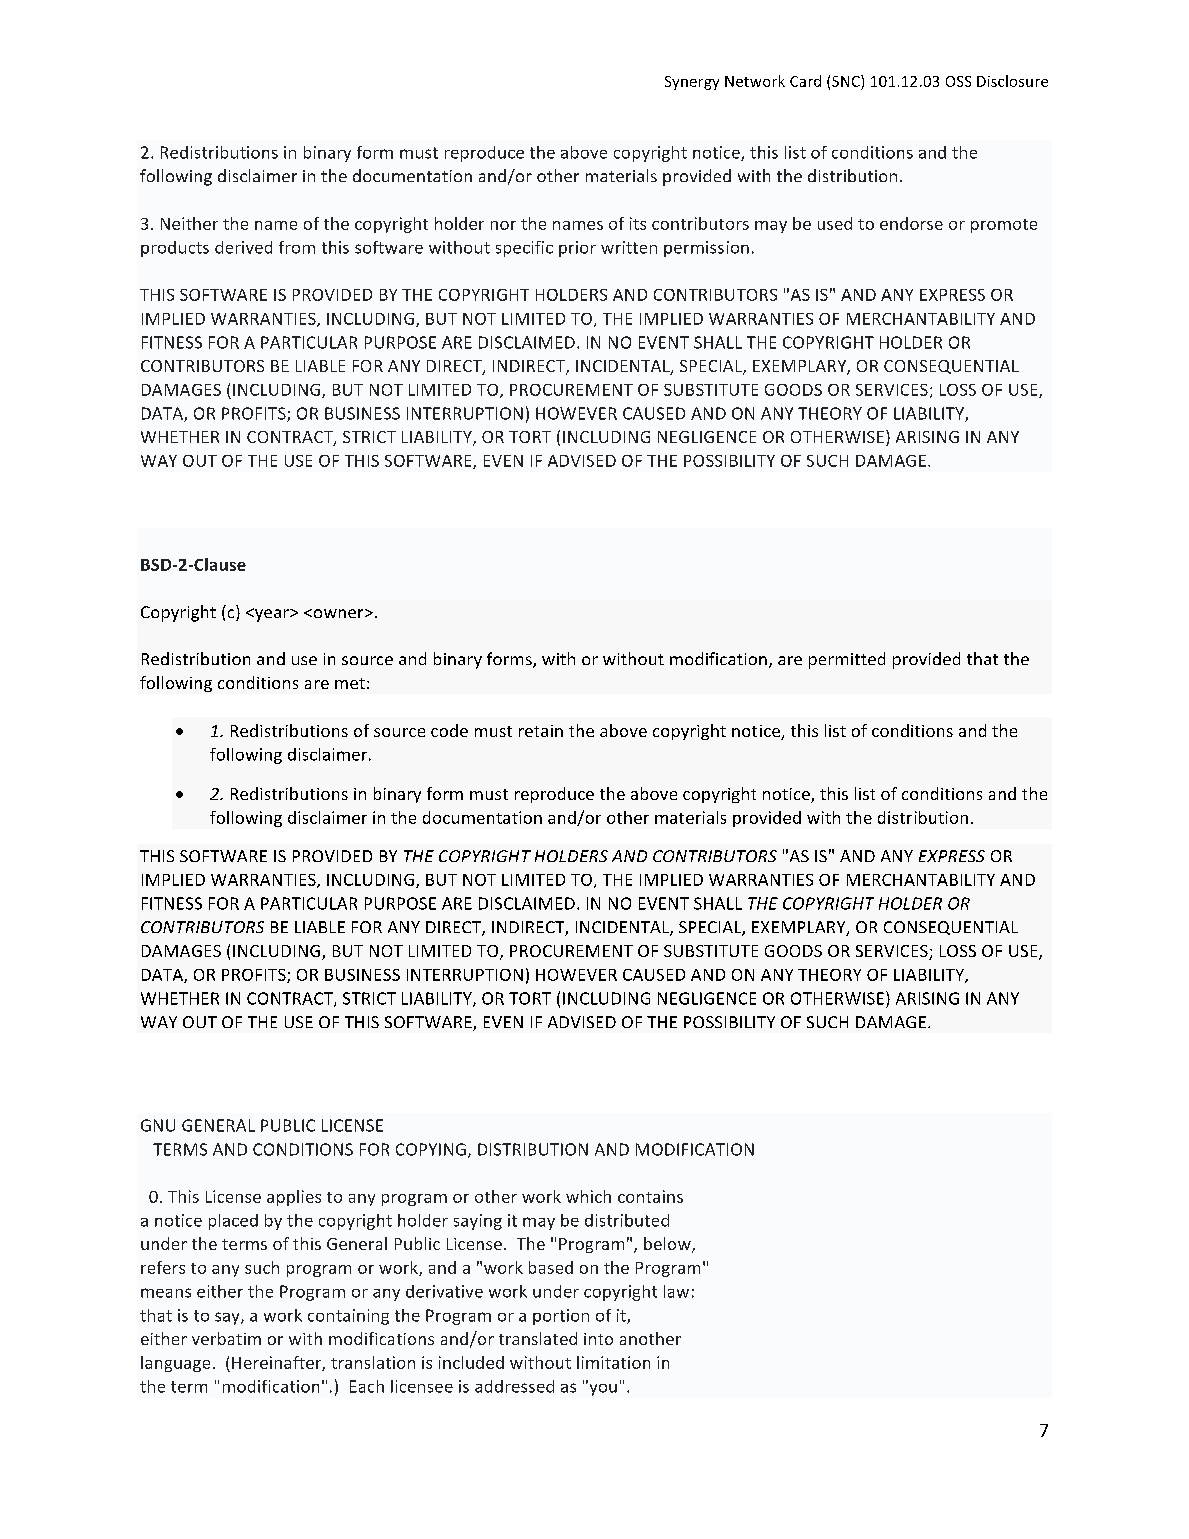  I want to click on into, so click(598, 1339).
